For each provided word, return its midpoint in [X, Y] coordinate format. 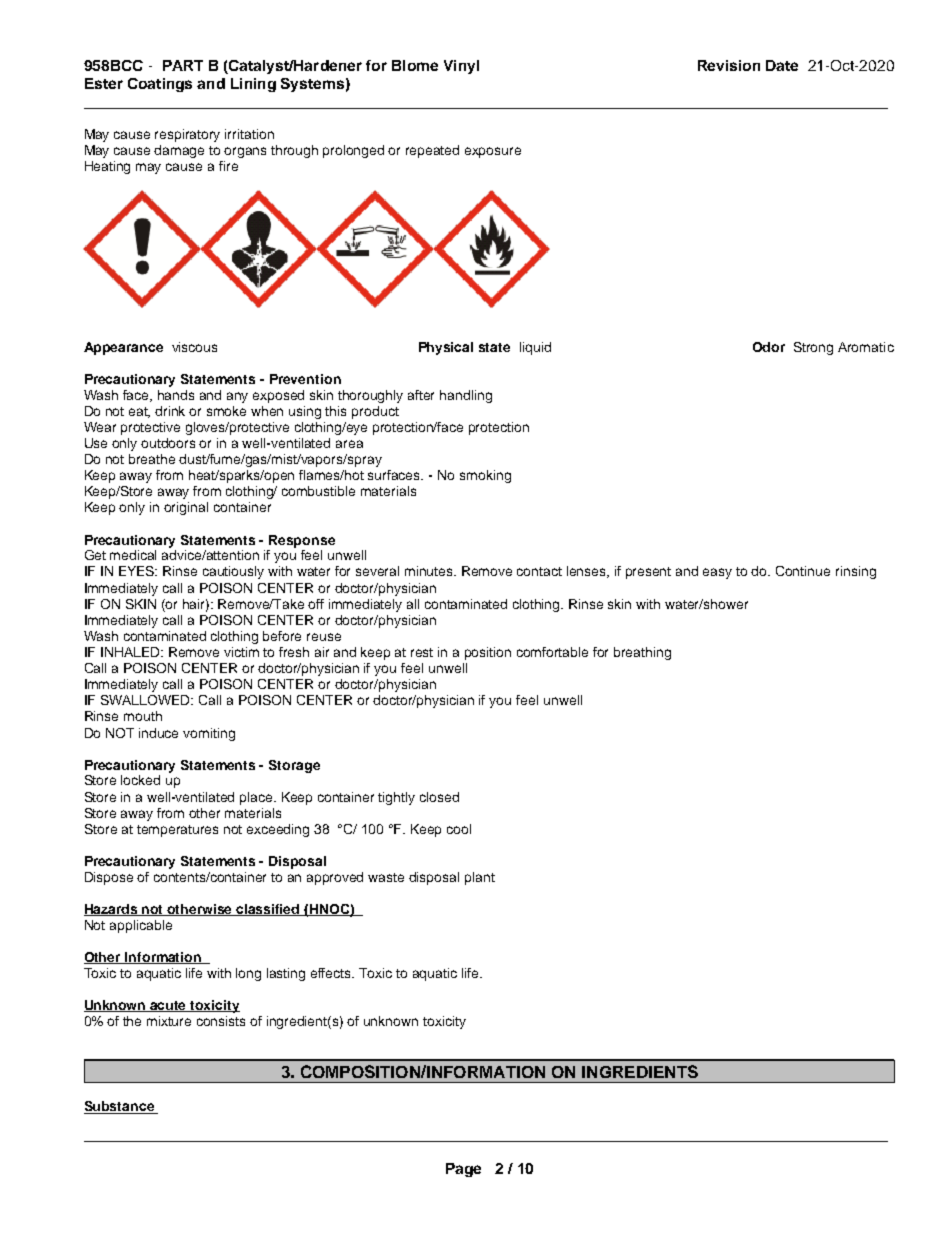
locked [140, 780]
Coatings [160, 85]
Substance [120, 1107]
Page [463, 1170]
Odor [769, 347]
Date [782, 65]
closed [439, 797]
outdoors [168, 443]
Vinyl [461, 67]
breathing [642, 653]
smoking [485, 476]
